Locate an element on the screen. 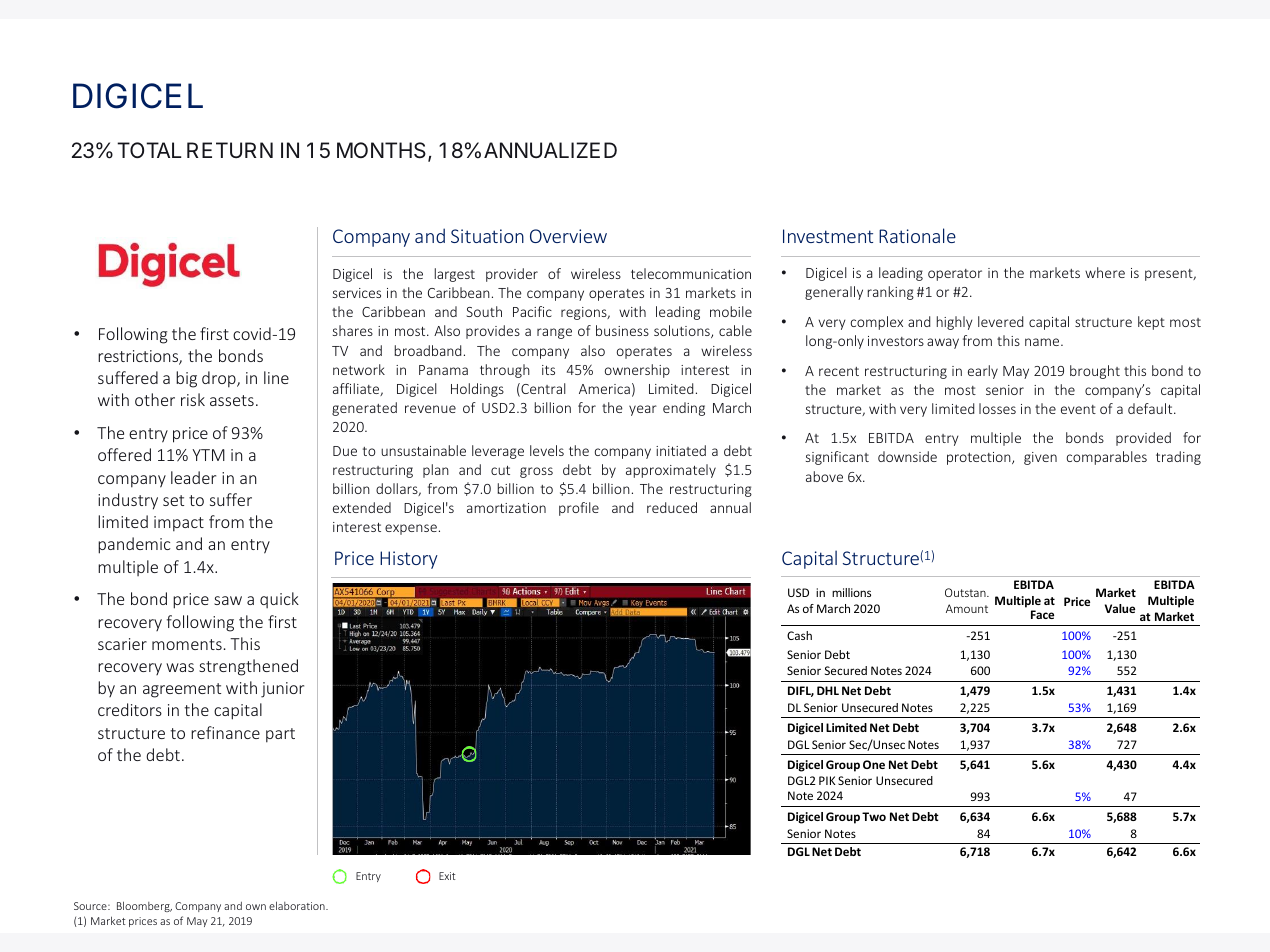 This screenshot has width=1270, height=952. Cash is located at coordinates (799, 635).
